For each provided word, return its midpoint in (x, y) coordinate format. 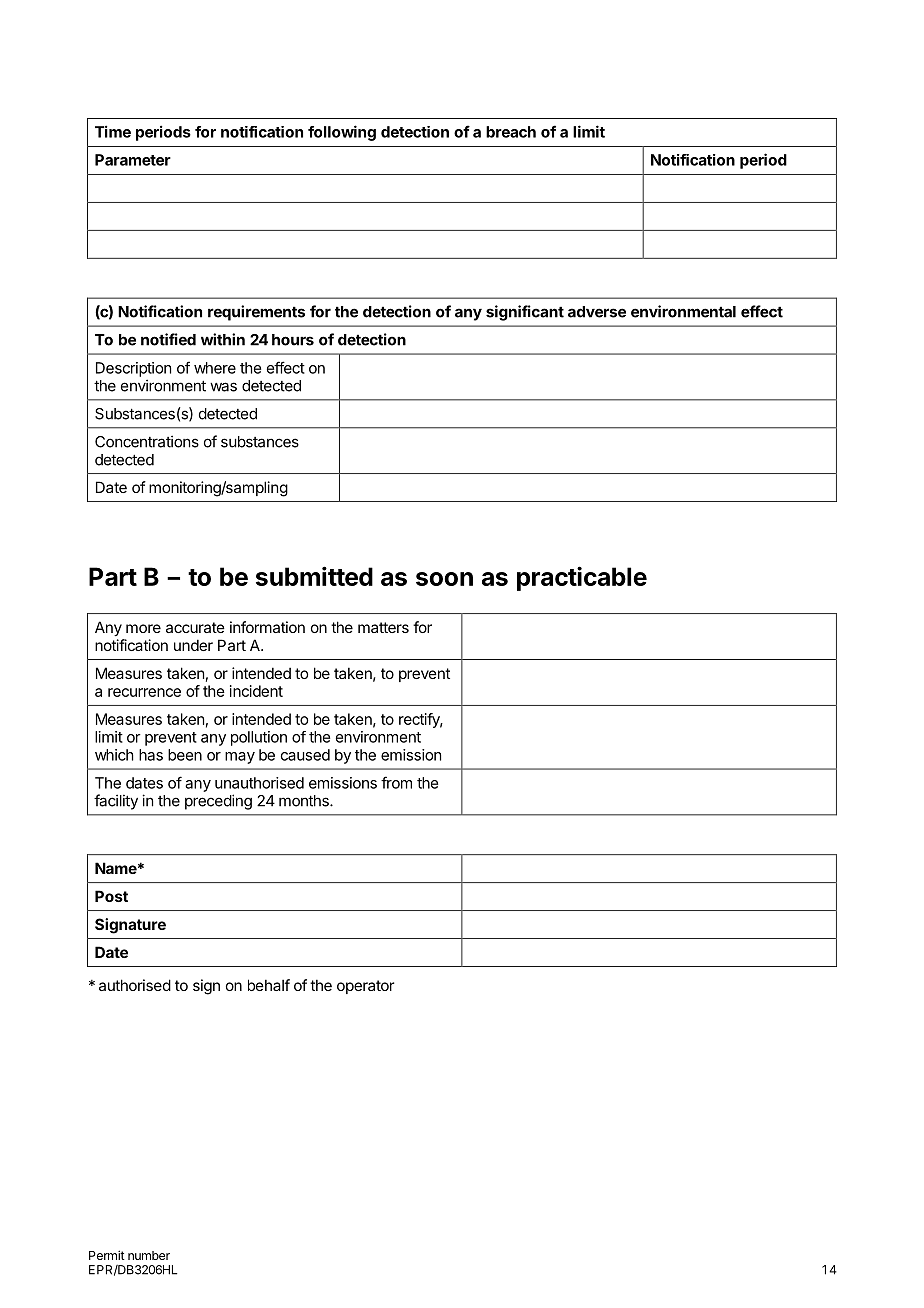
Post (111, 896)
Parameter (133, 160)
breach (511, 132)
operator (365, 987)
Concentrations (147, 441)
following (342, 133)
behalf (269, 985)
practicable (582, 578)
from (396, 782)
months (305, 801)
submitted (314, 576)
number (149, 1255)
